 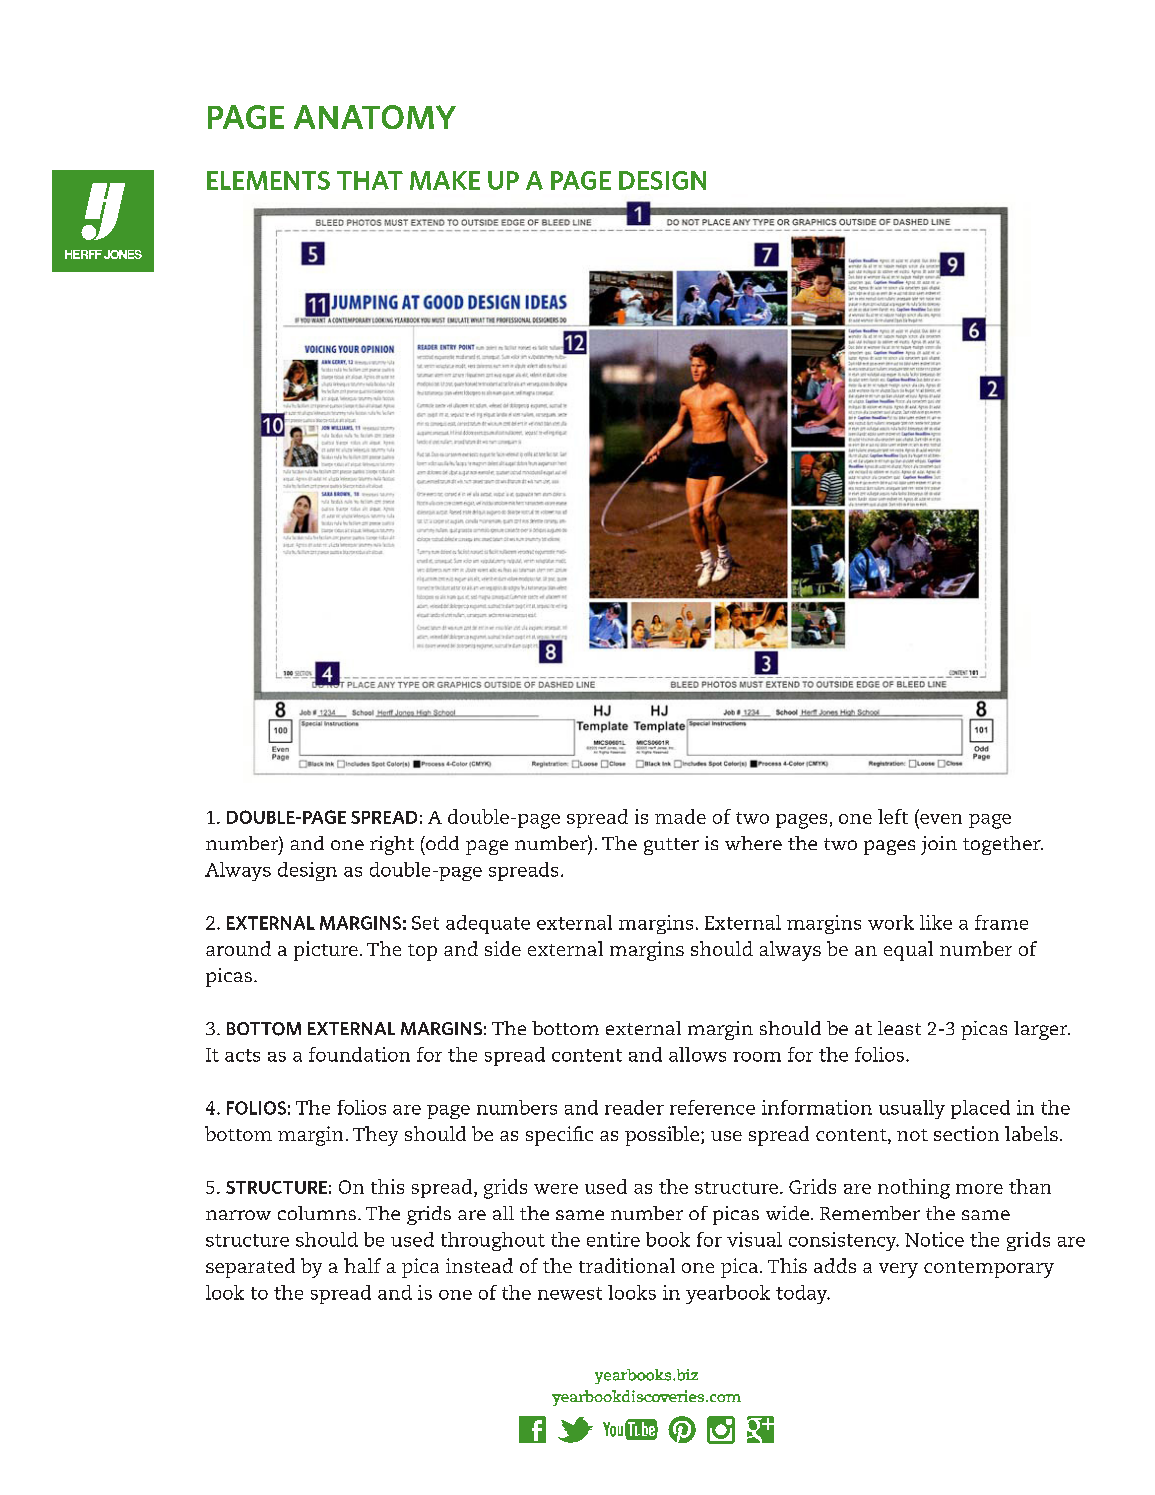 I want to click on right, so click(x=392, y=845).
